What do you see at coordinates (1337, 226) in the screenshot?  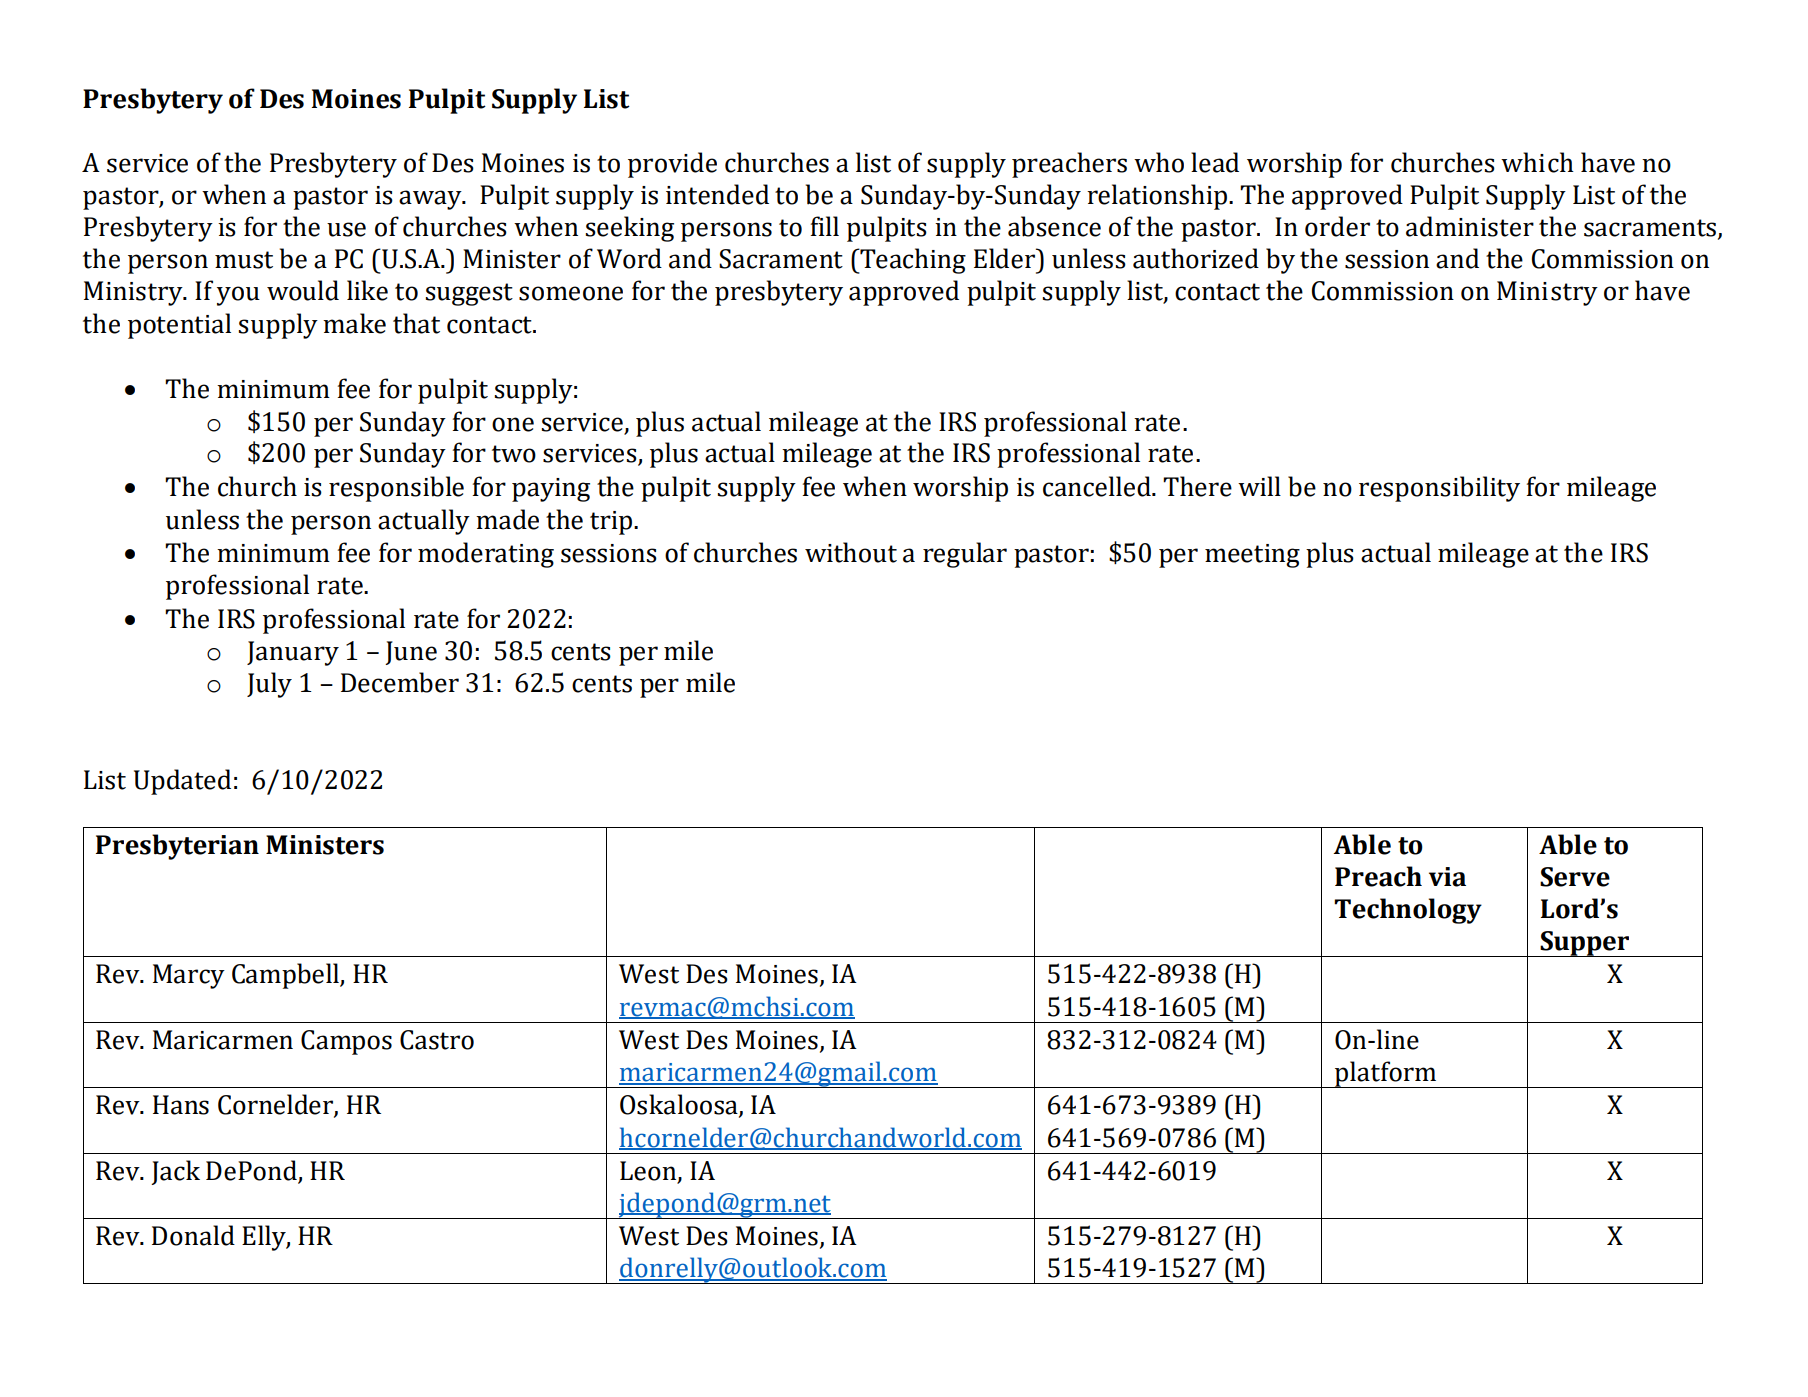 I see `order` at bounding box center [1337, 226].
